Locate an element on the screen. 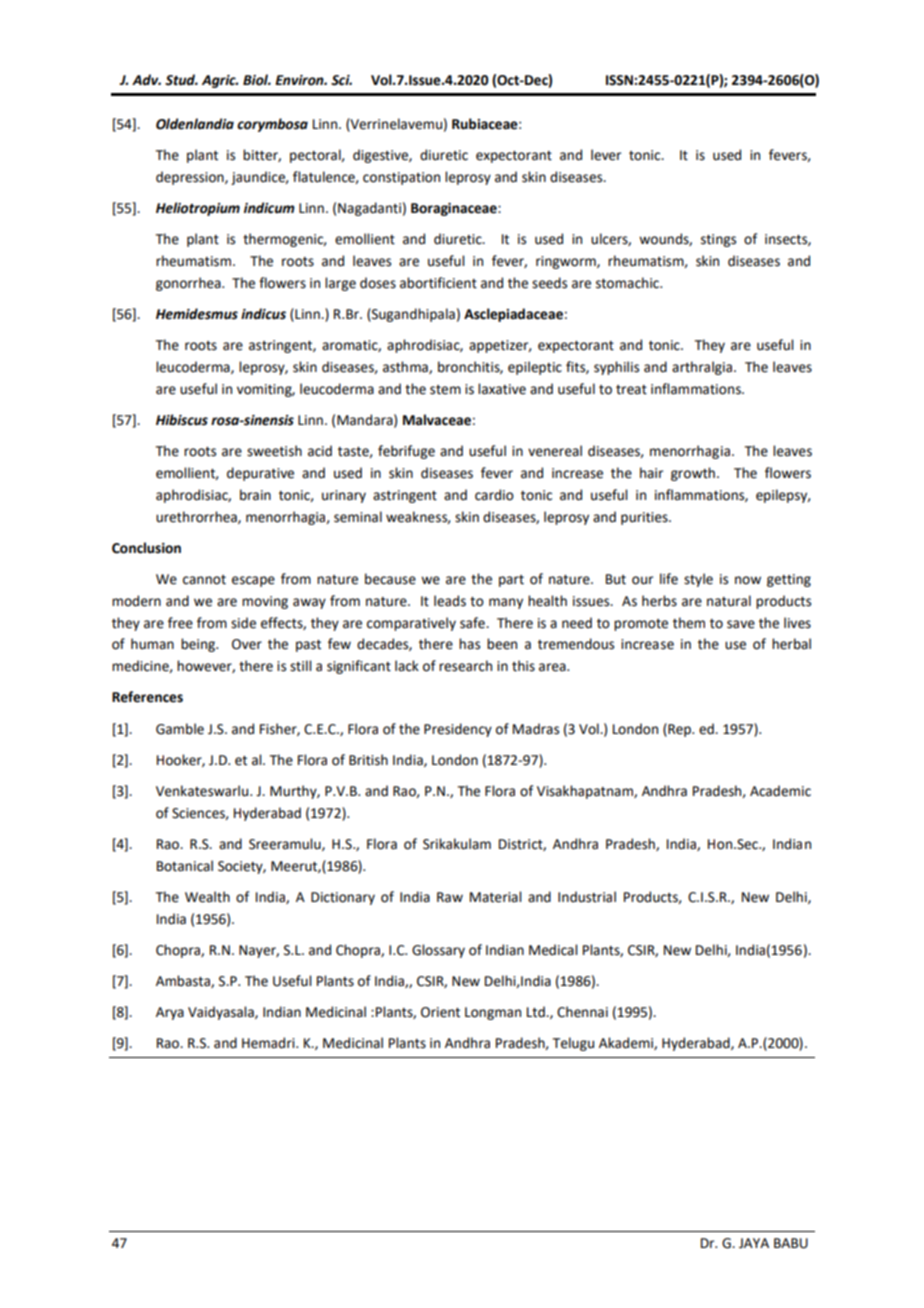 This screenshot has height=1308, width=924. Raw is located at coordinates (450, 897).
